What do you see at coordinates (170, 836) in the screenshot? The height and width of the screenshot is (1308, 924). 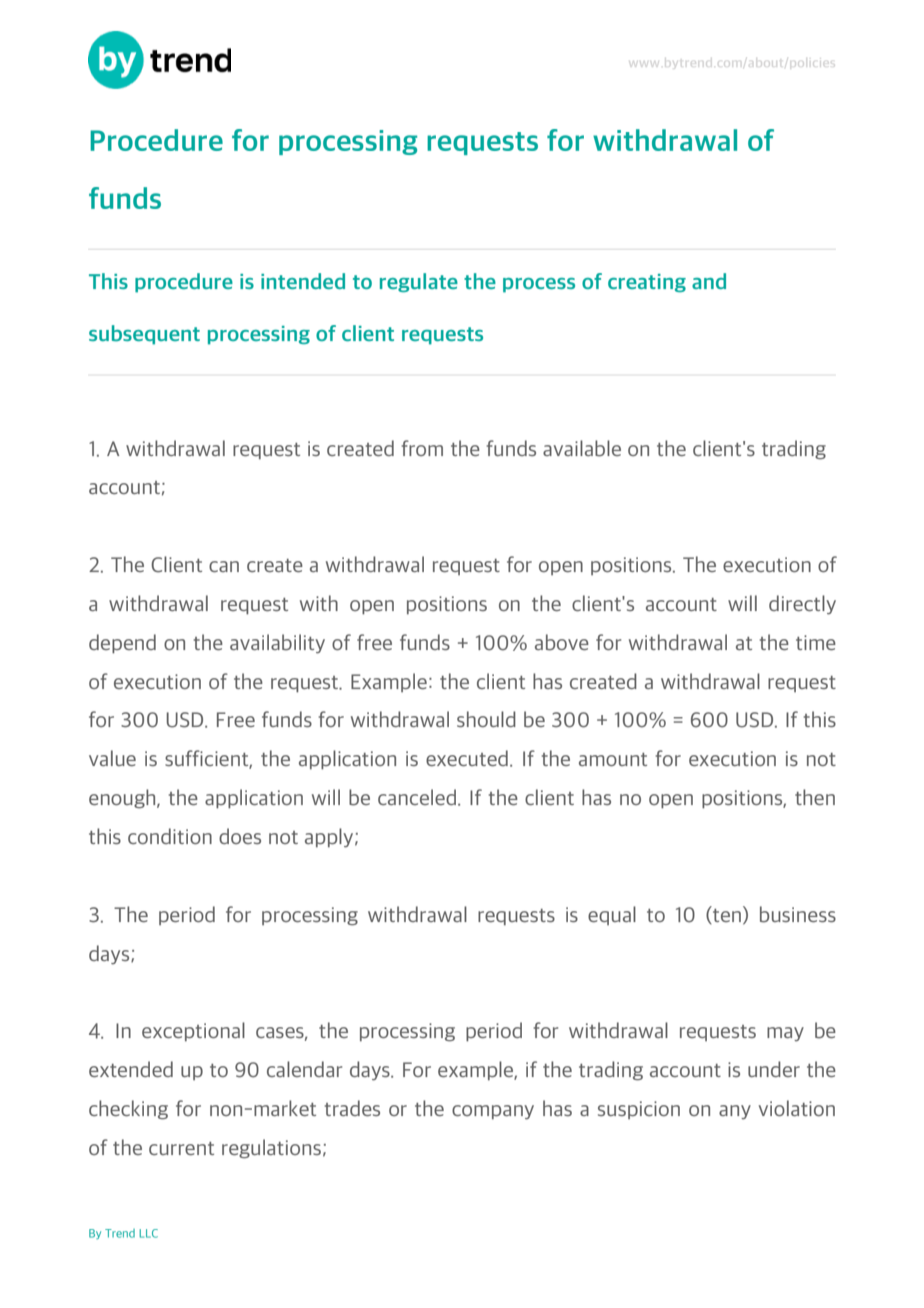 I see `condition` at bounding box center [170, 836].
